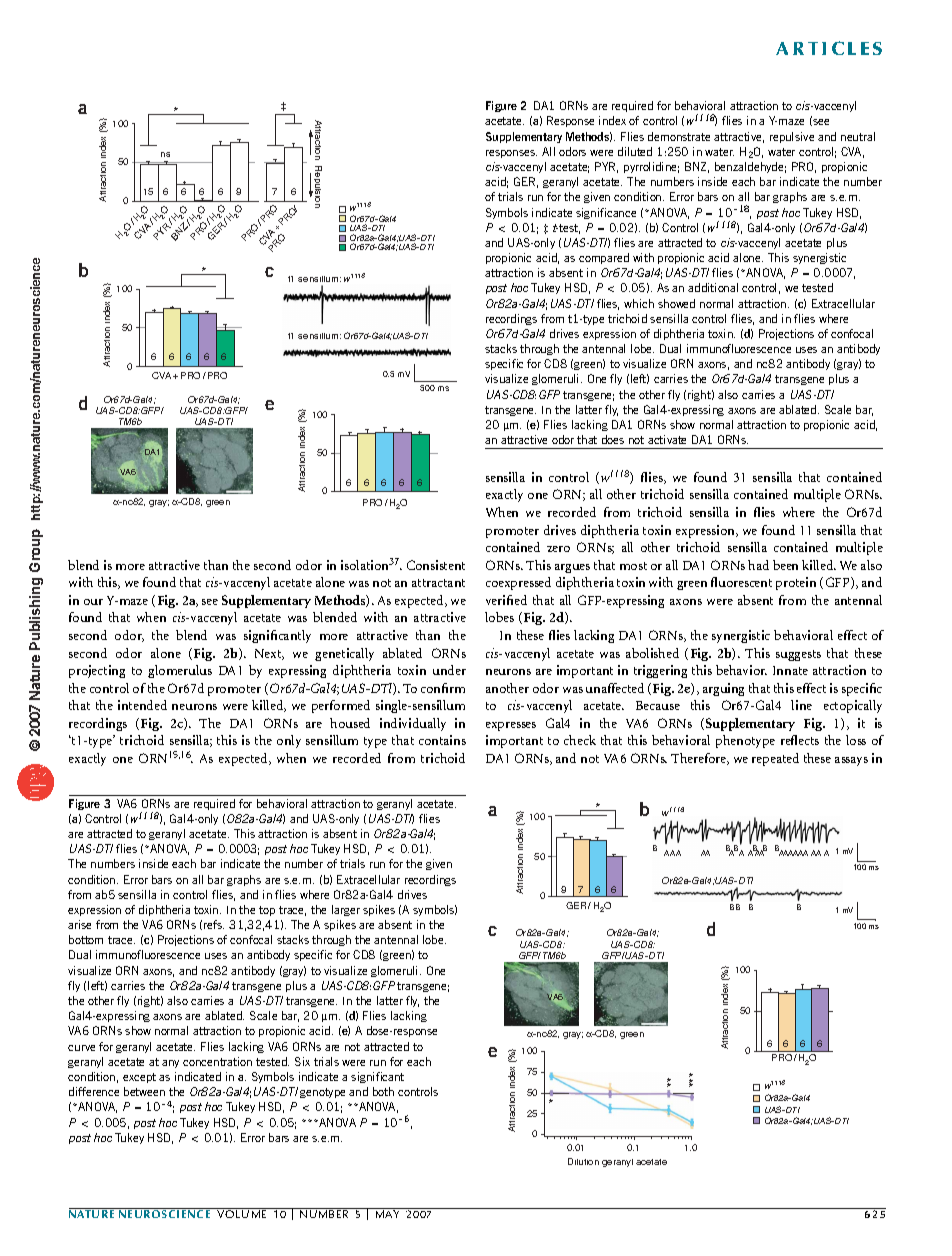  Describe the element at coordinates (792, 137) in the screenshot. I see `repulsive` at that location.
